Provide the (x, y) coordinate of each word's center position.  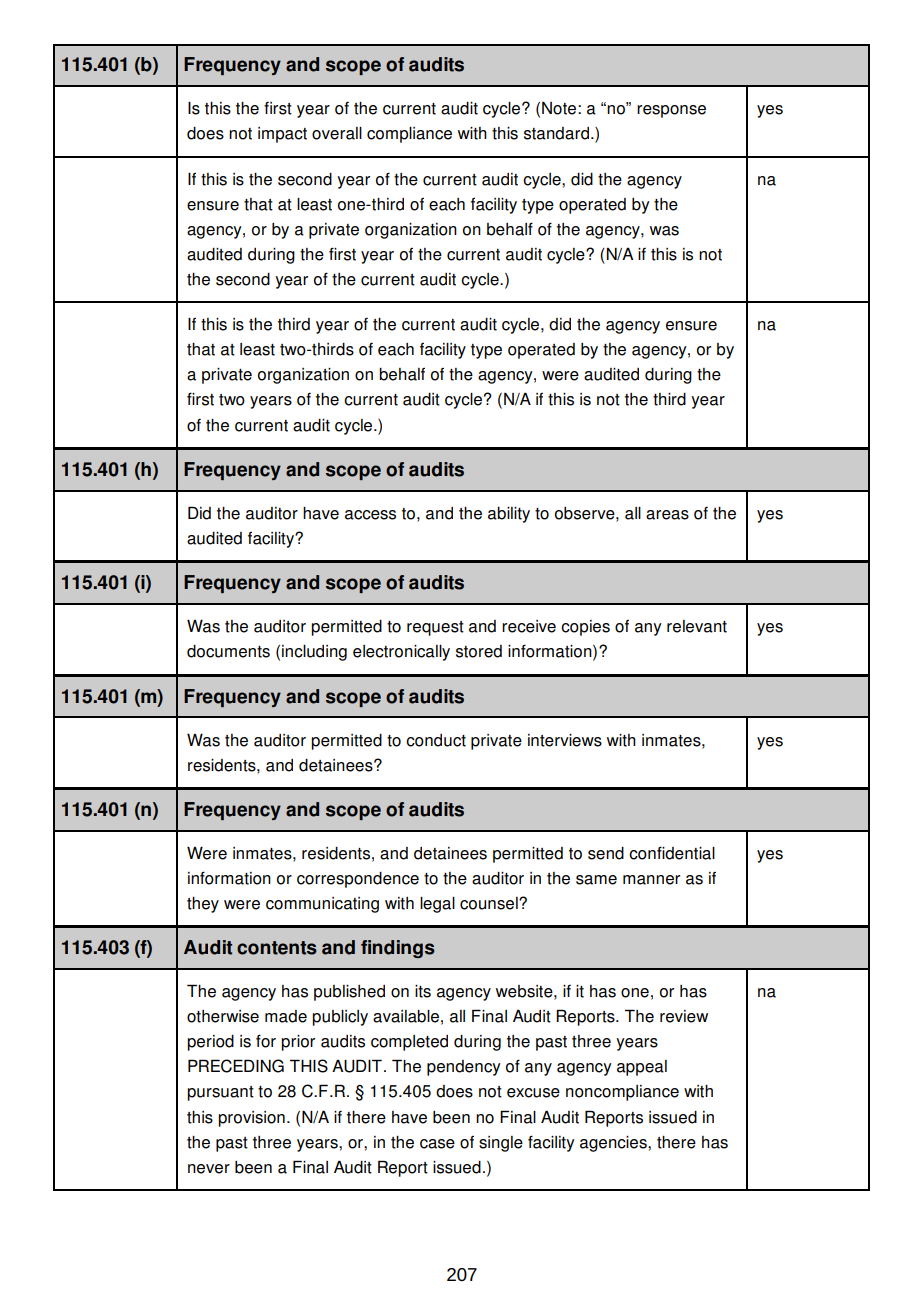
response (671, 111)
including (314, 653)
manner (651, 880)
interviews (565, 740)
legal (437, 905)
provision (251, 1119)
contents (277, 948)
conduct (436, 740)
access (370, 515)
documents (228, 651)
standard (556, 133)
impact (282, 135)
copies (585, 628)
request (435, 628)
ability (509, 515)
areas (667, 515)
